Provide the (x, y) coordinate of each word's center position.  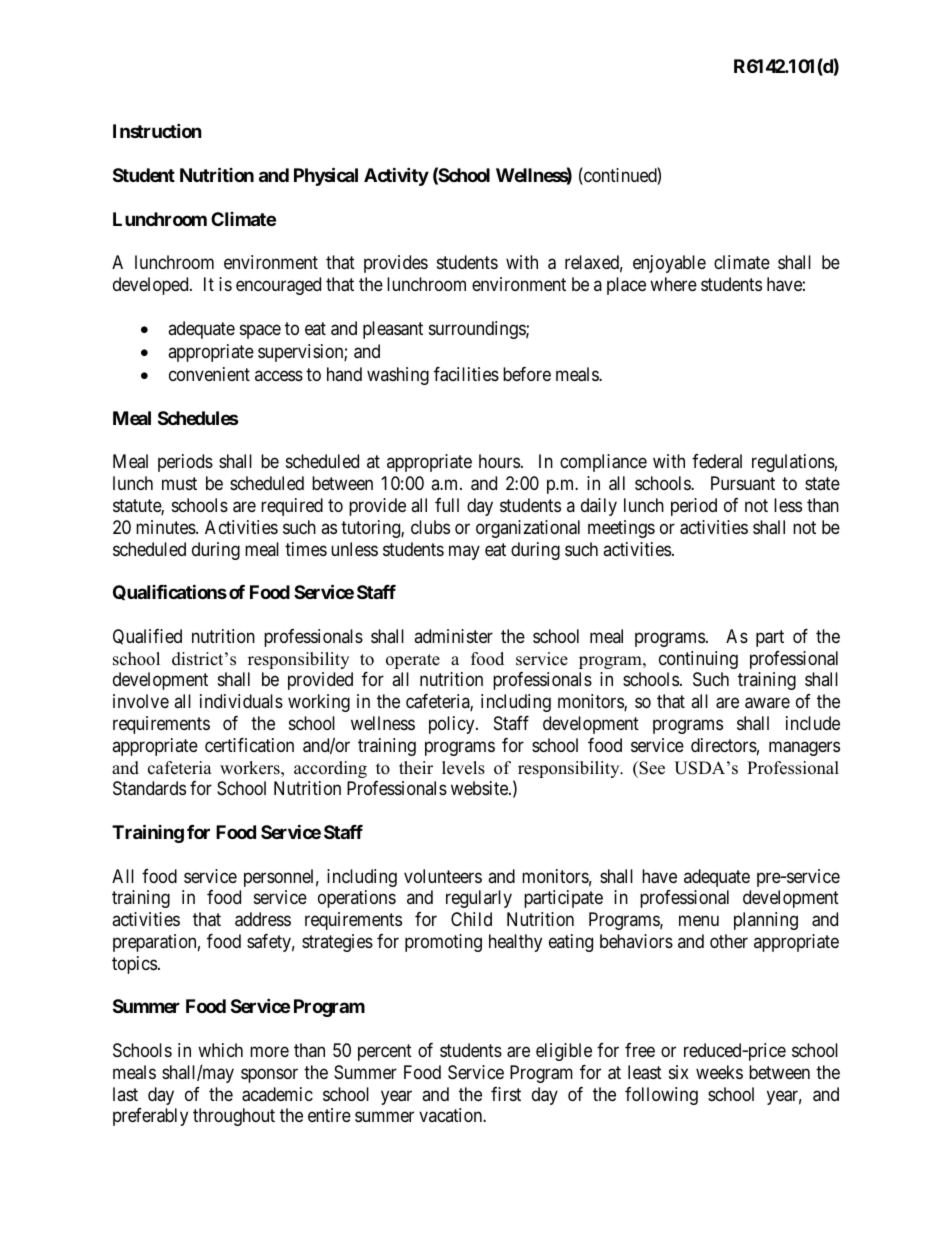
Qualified (147, 637)
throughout (234, 1117)
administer (453, 636)
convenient (209, 374)
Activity (396, 176)
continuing (698, 660)
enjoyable (669, 264)
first (506, 1094)
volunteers (443, 876)
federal (717, 461)
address (263, 919)
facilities (466, 374)
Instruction (157, 130)
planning (766, 921)
